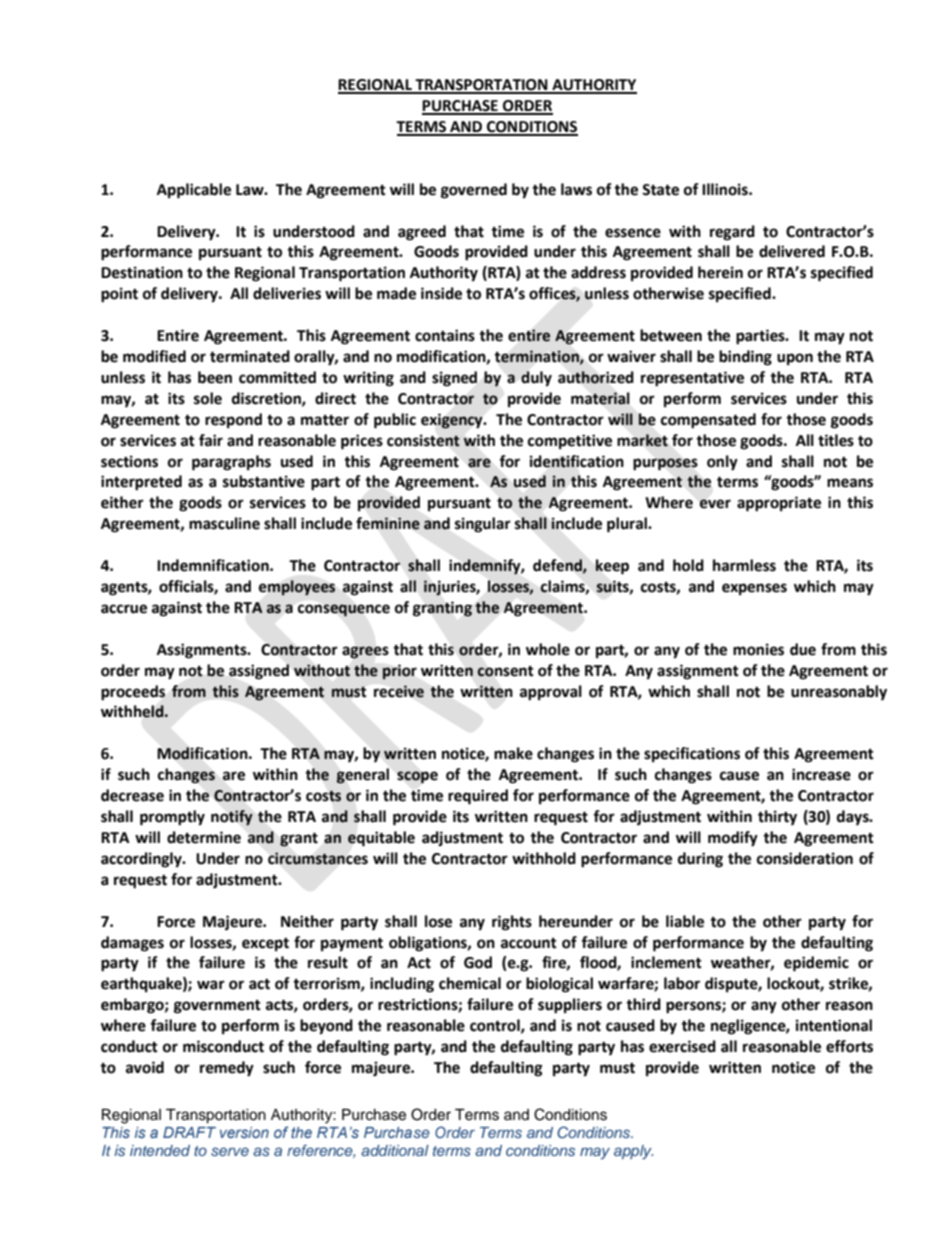  I want to click on DRAFT, so click(189, 1132).
